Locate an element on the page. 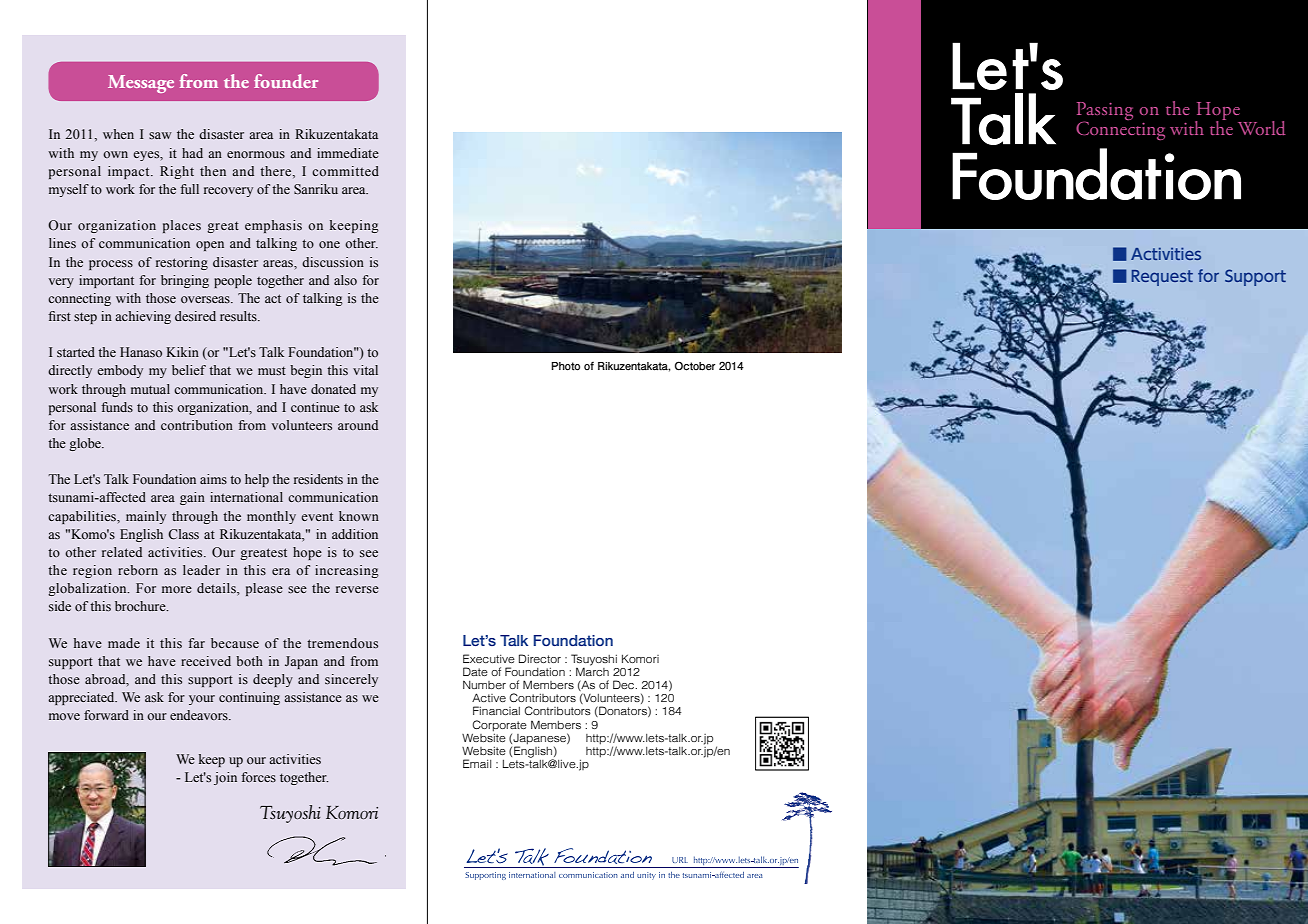  addition is located at coordinates (355, 534).
